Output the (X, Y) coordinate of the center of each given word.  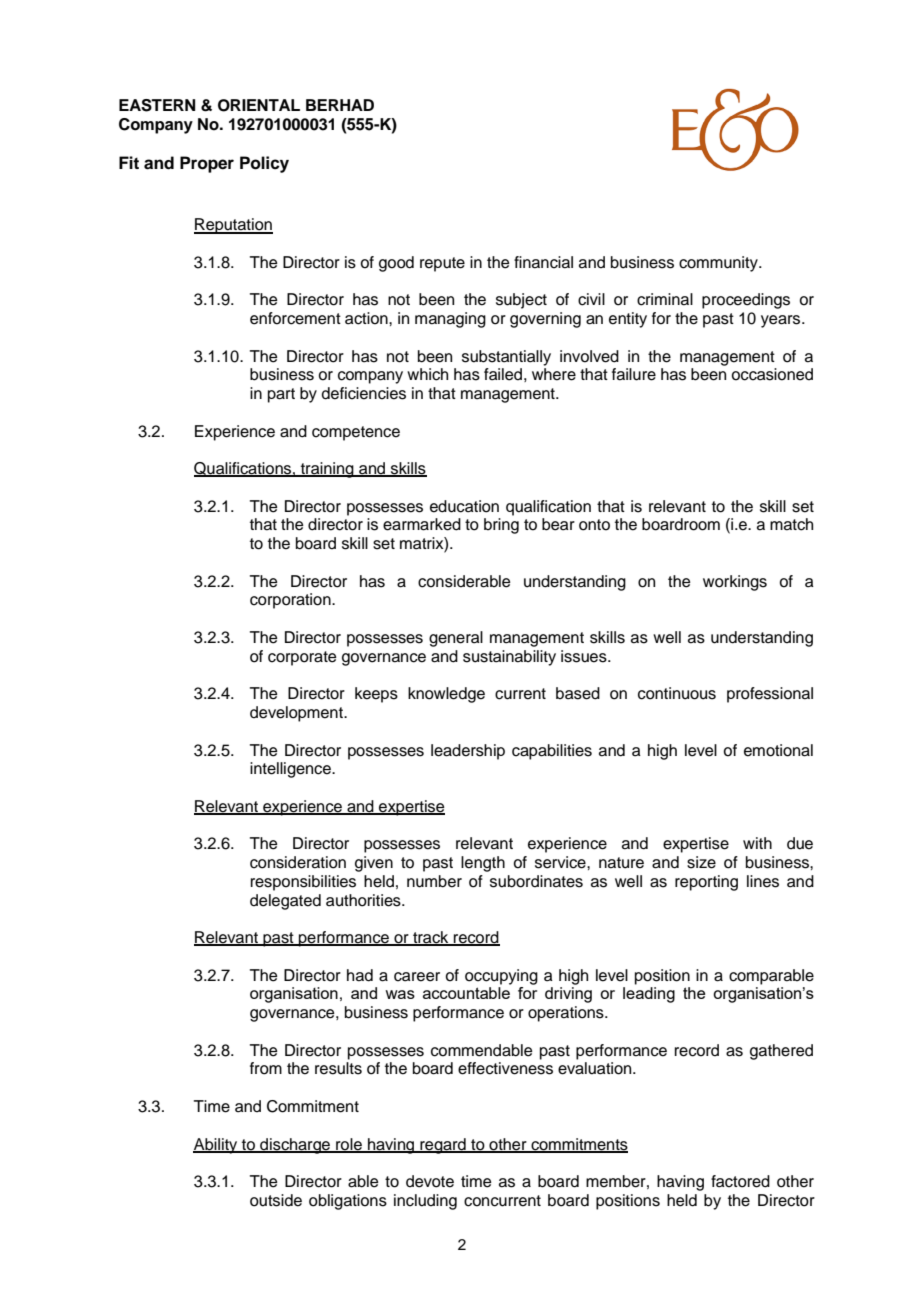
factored (740, 1181)
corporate (302, 658)
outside (276, 1200)
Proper (207, 164)
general (456, 639)
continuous (677, 693)
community (719, 264)
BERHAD (340, 105)
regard (443, 1146)
